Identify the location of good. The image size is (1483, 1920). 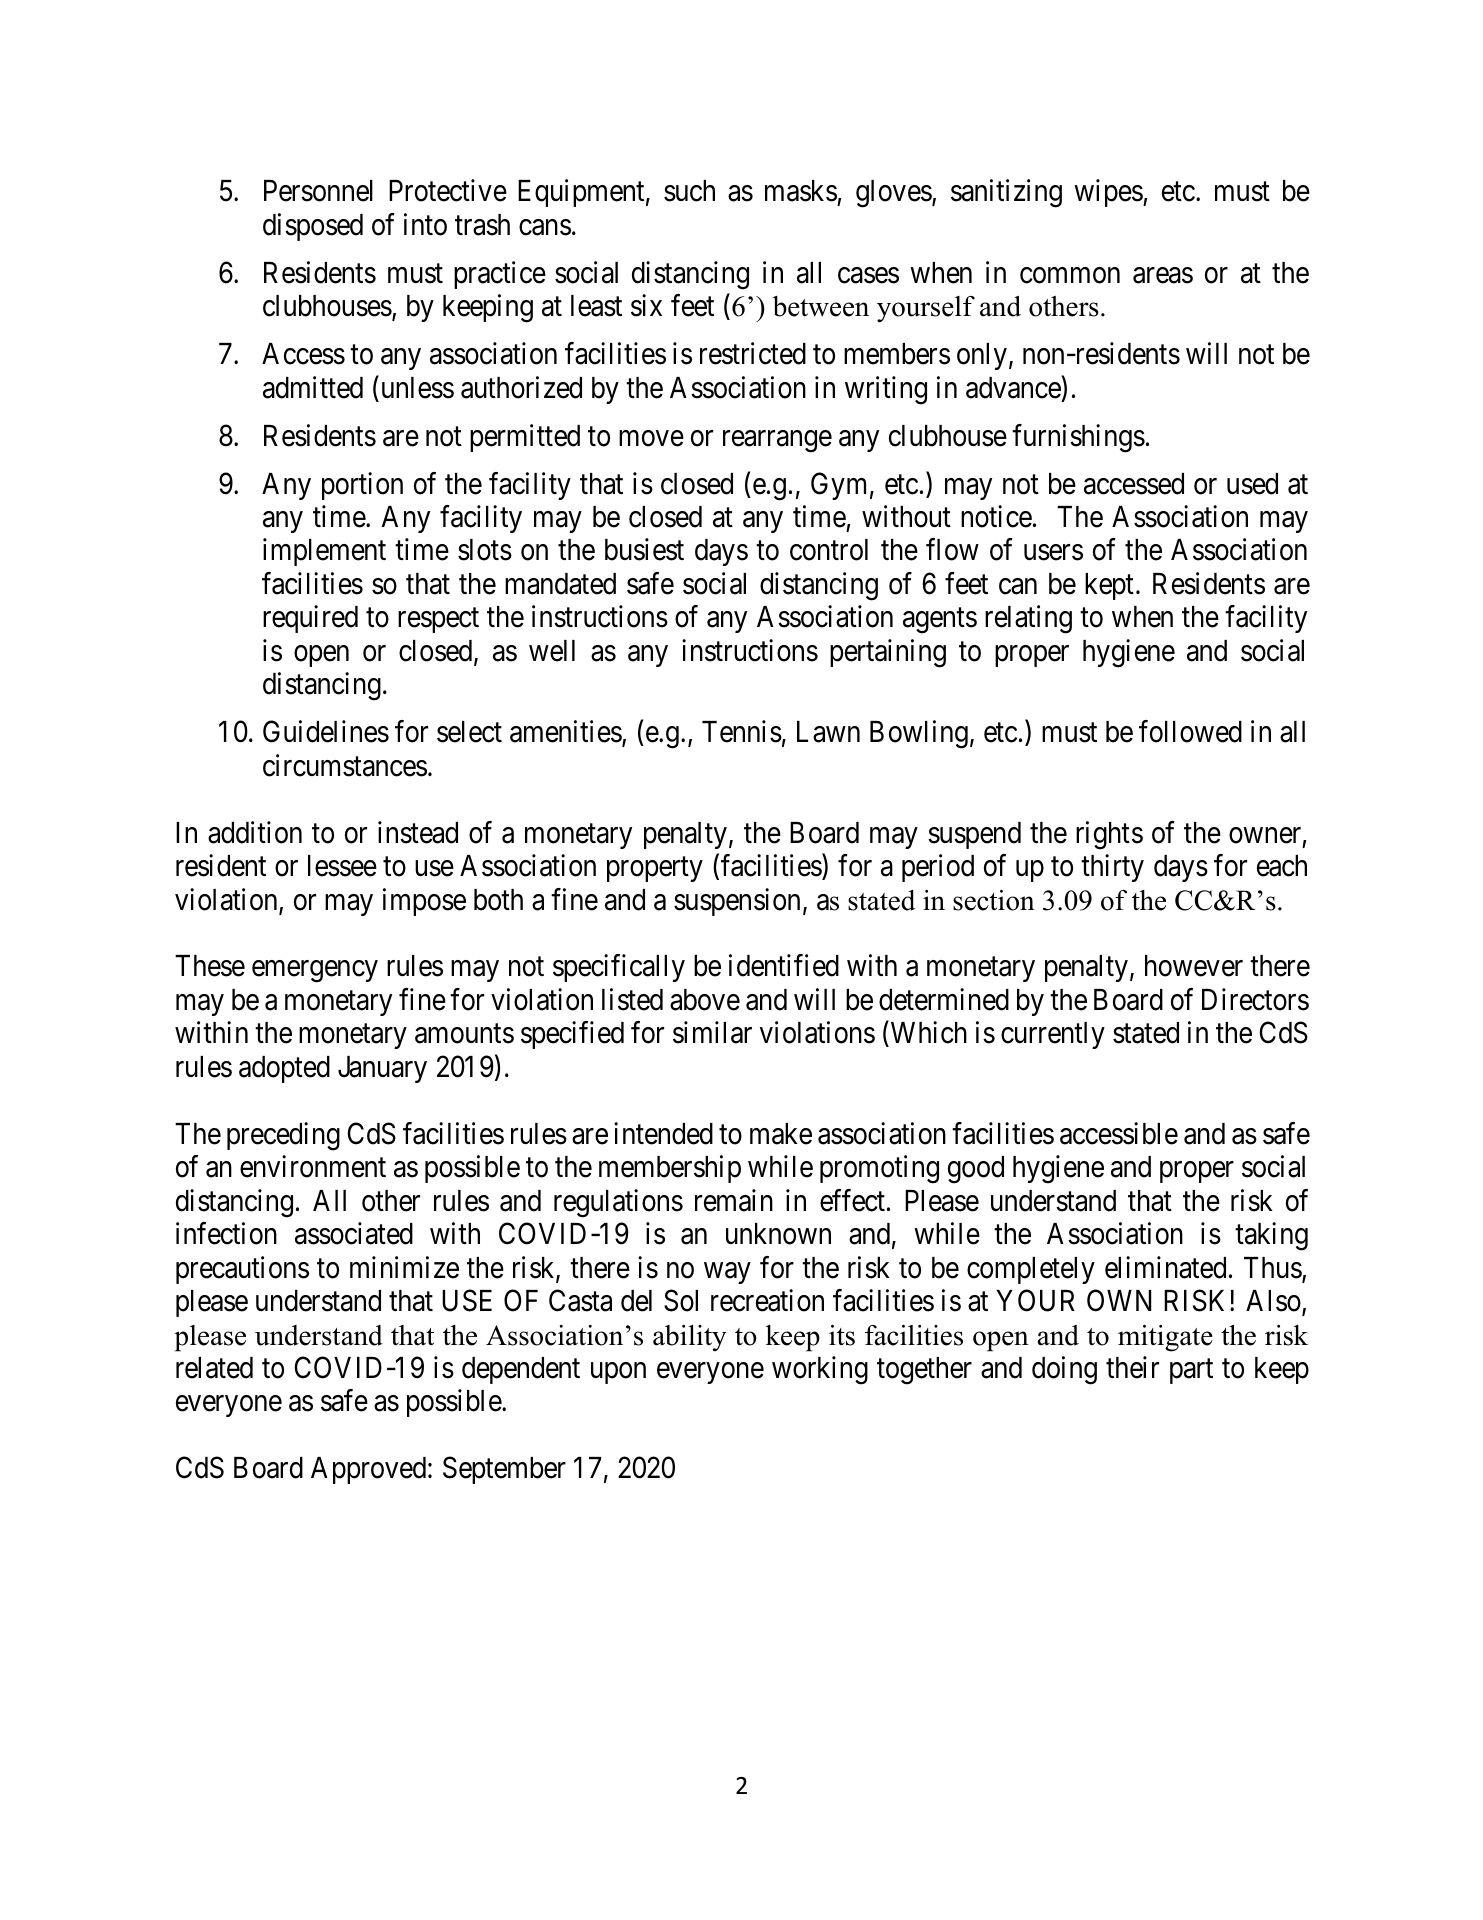
(976, 1170).
